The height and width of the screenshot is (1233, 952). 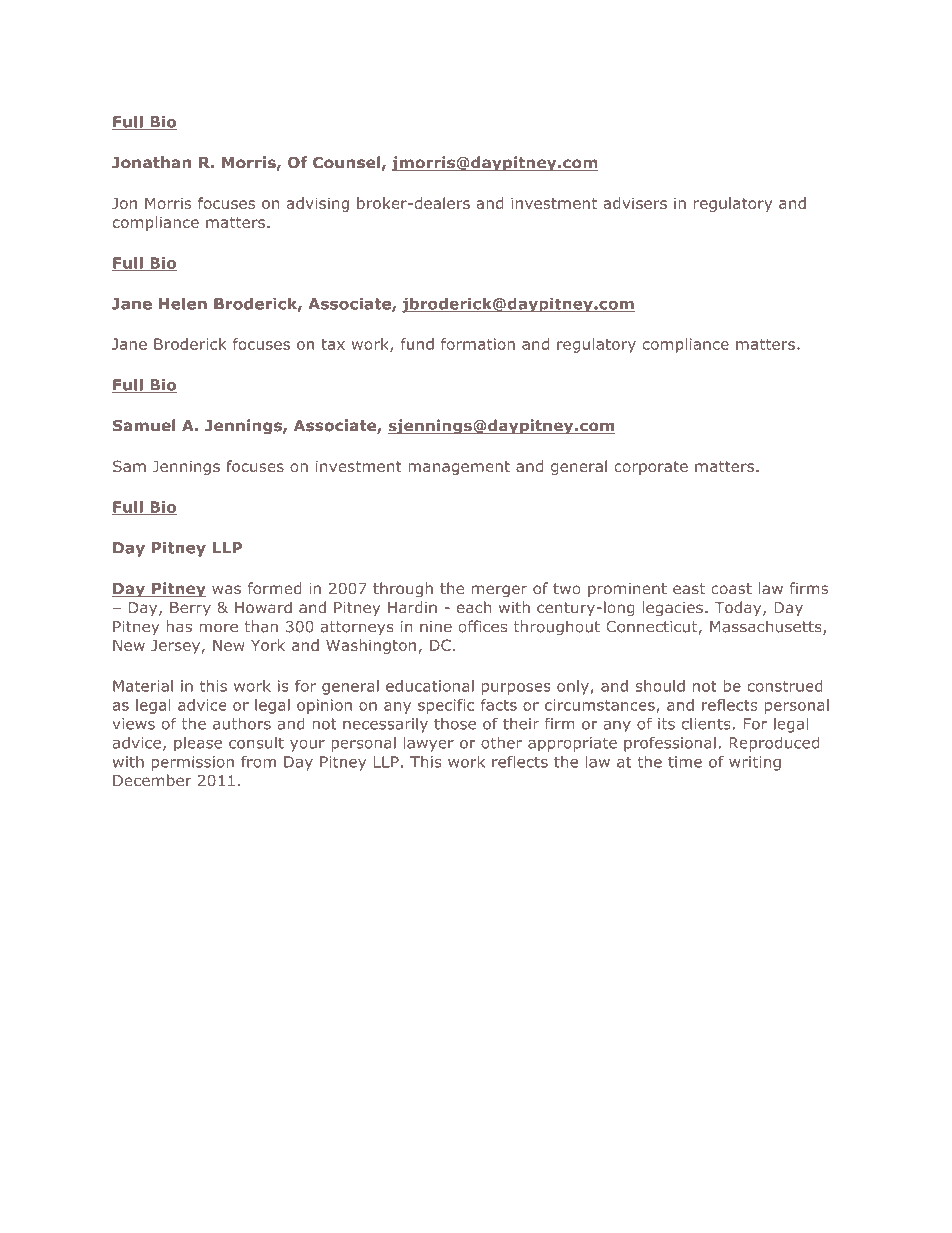 What do you see at coordinates (193, 763) in the screenshot?
I see `permission` at bounding box center [193, 763].
